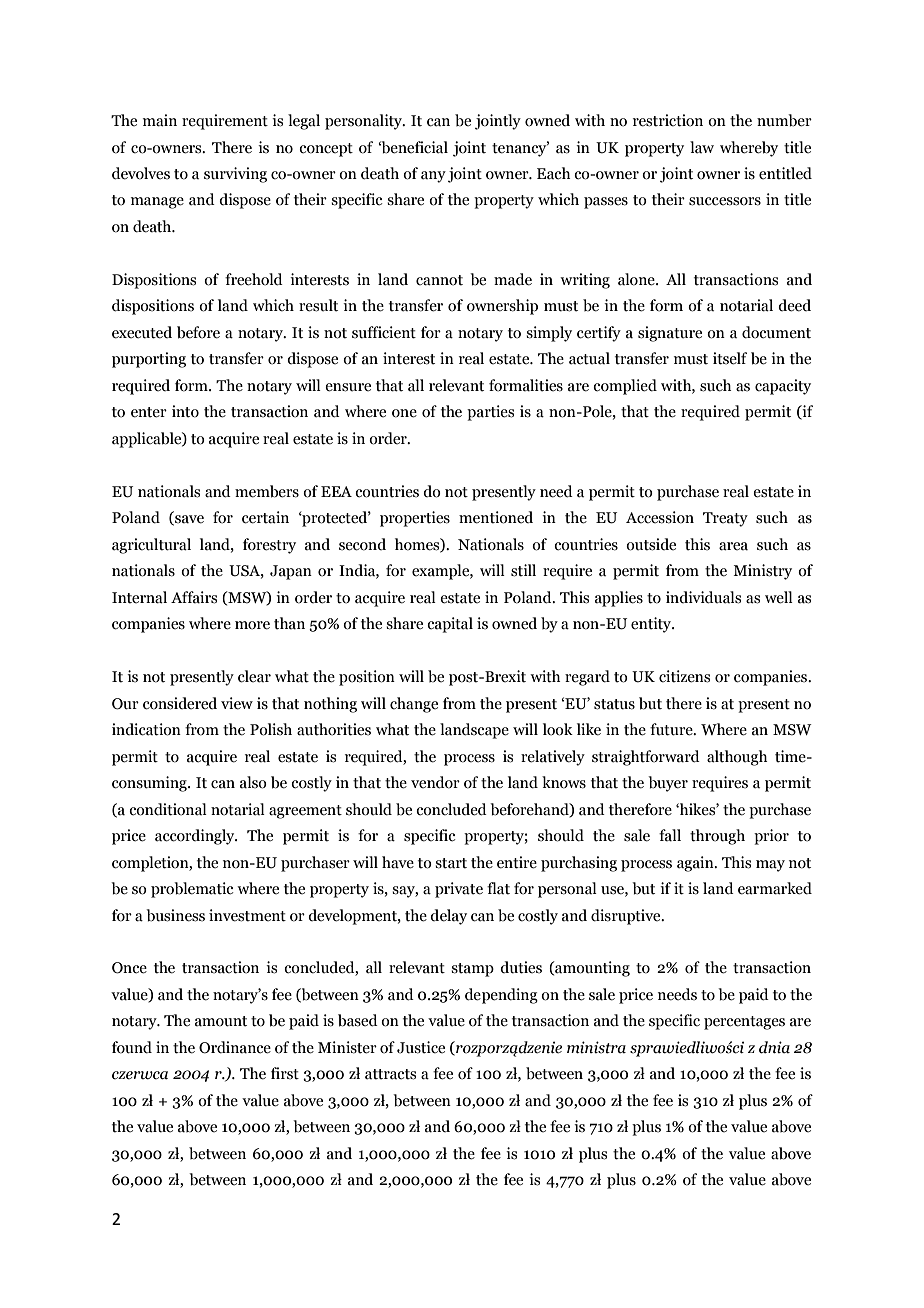 Image resolution: width=924 pixels, height=1308 pixels. What do you see at coordinates (433, 177) in the image?
I see `any` at bounding box center [433, 177].
